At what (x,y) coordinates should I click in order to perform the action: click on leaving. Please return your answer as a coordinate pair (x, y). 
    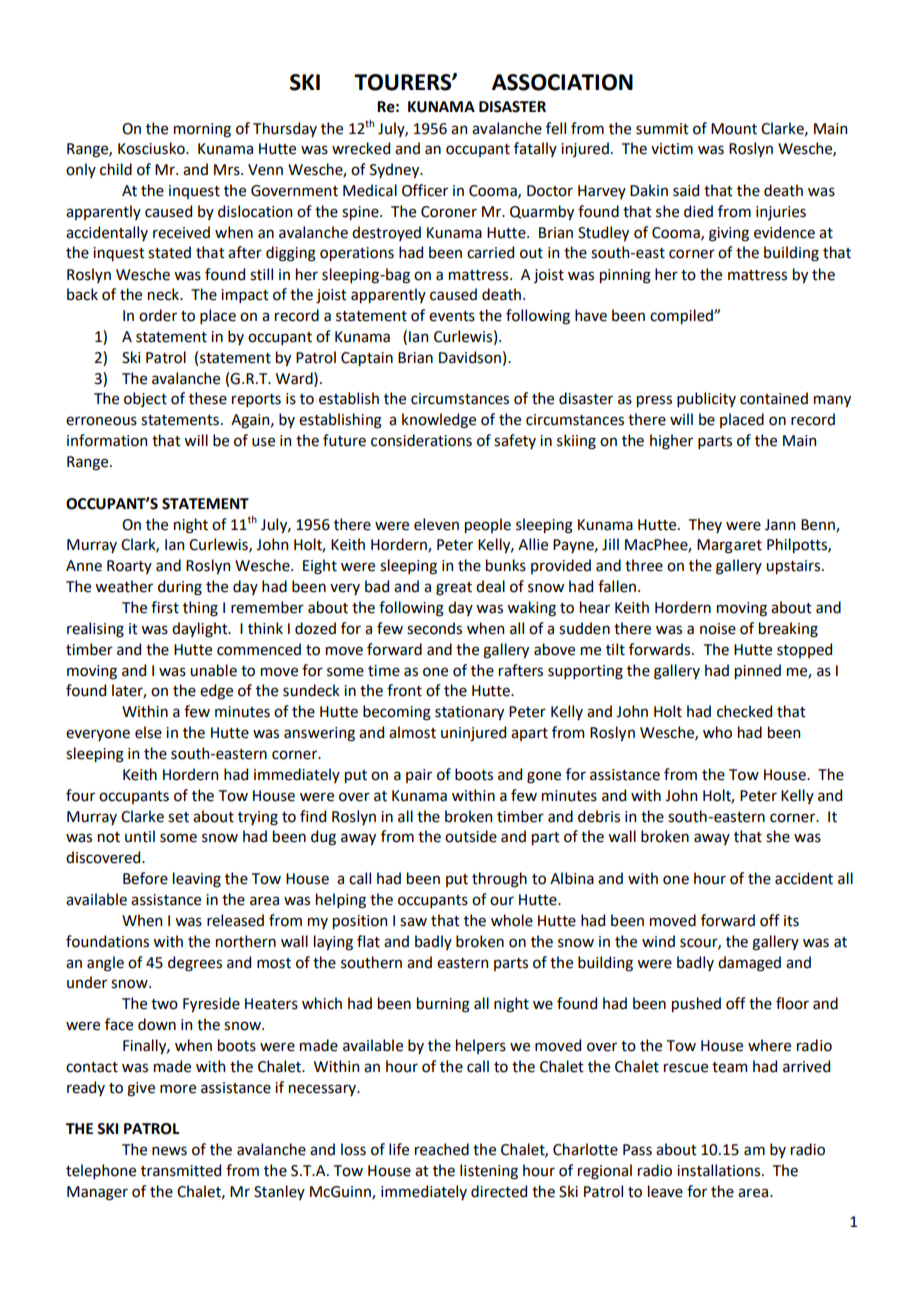
    Looking at the image, I should click on (197, 880).
